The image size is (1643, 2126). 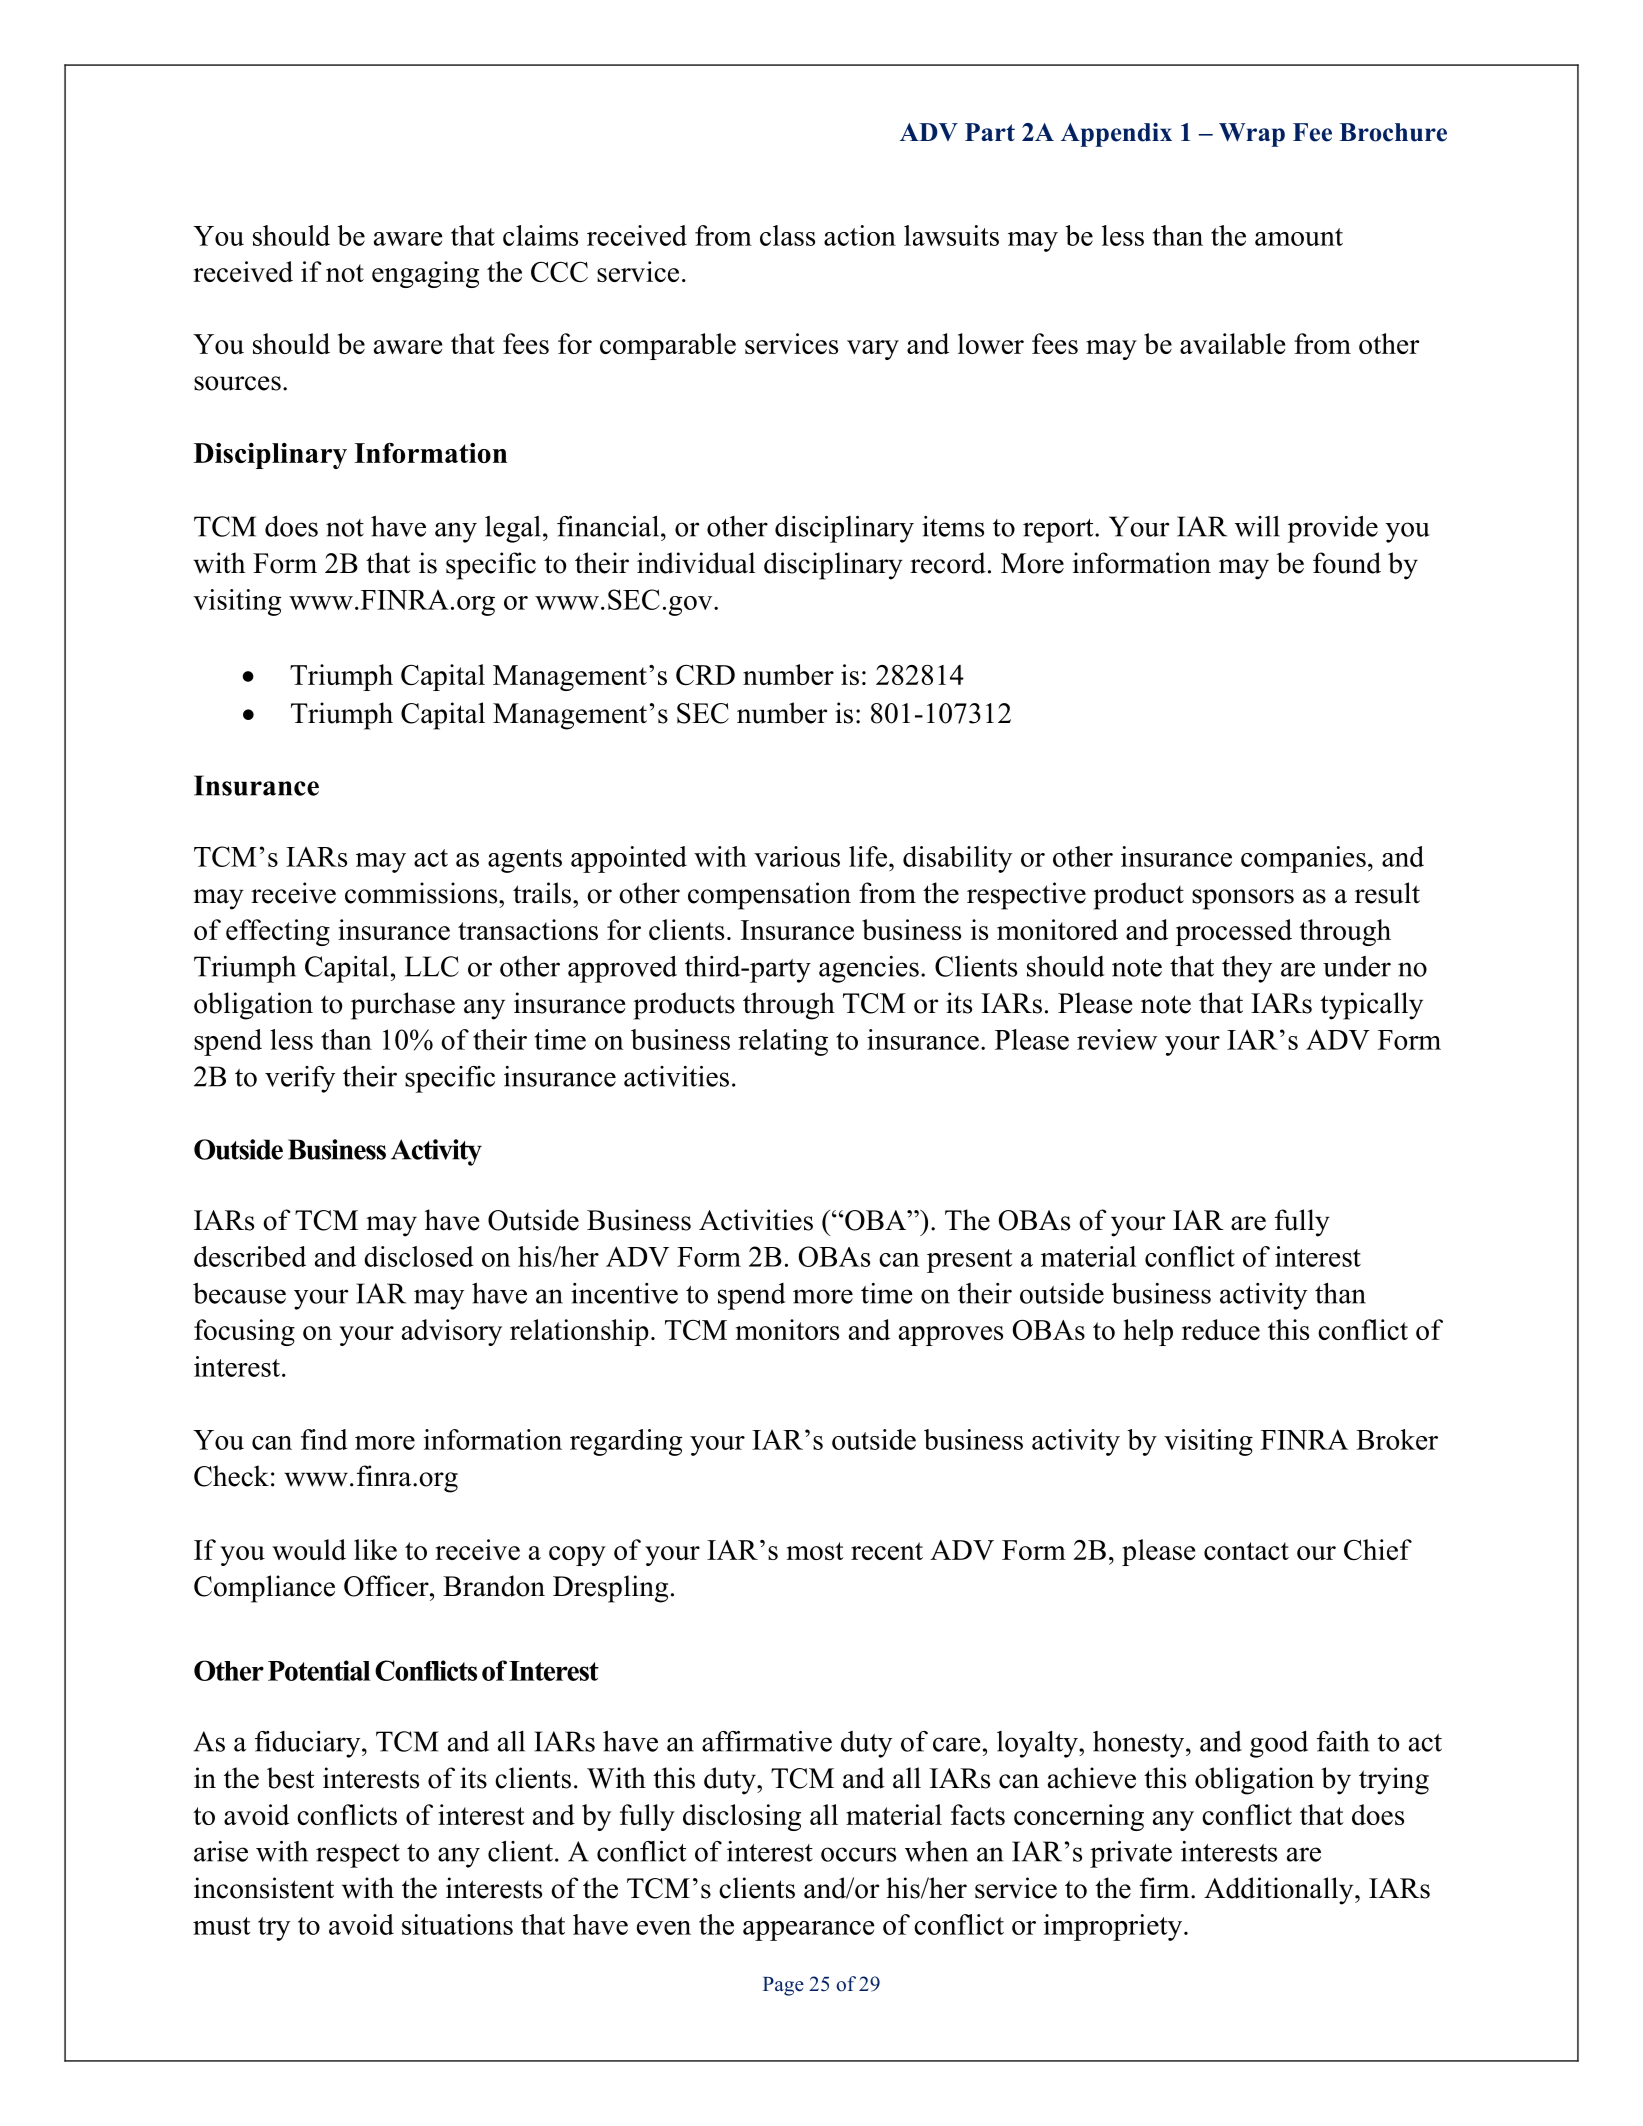 What do you see at coordinates (452, 1332) in the image?
I see `advisory` at bounding box center [452, 1332].
